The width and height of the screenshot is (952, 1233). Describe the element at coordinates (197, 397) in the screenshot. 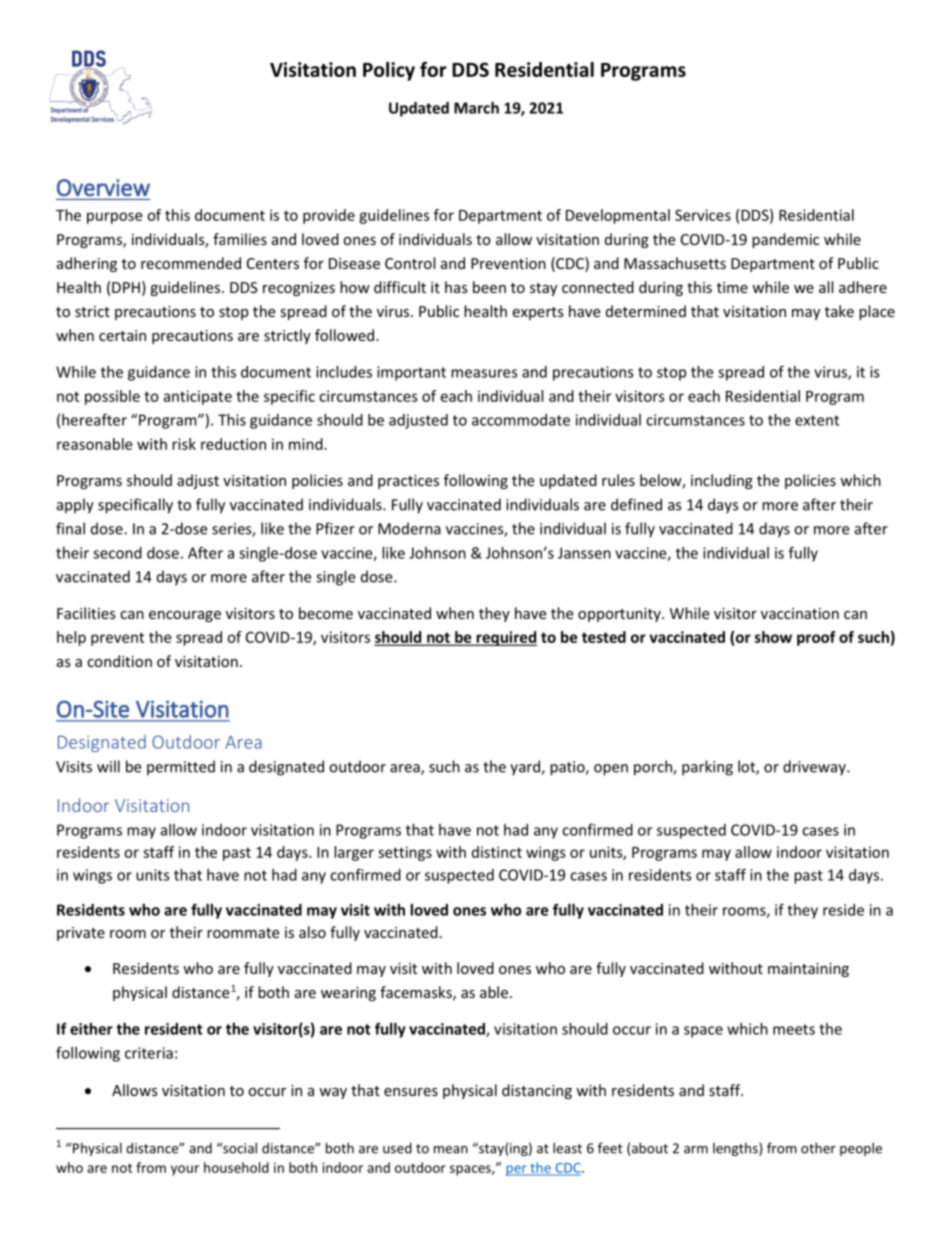

I see `anticipate` at that location.
